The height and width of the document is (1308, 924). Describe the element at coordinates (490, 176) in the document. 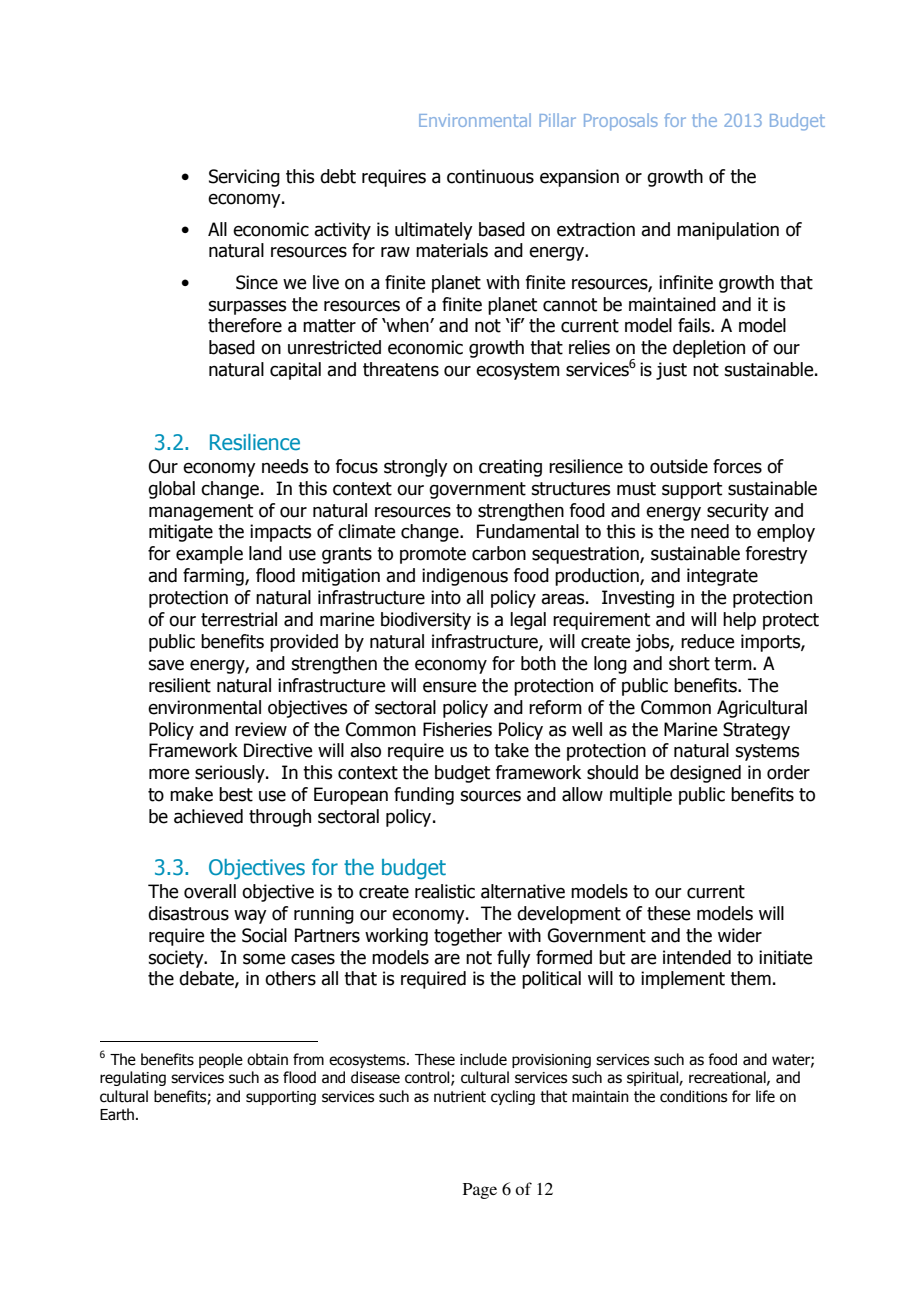

I see `continuous` at that location.
